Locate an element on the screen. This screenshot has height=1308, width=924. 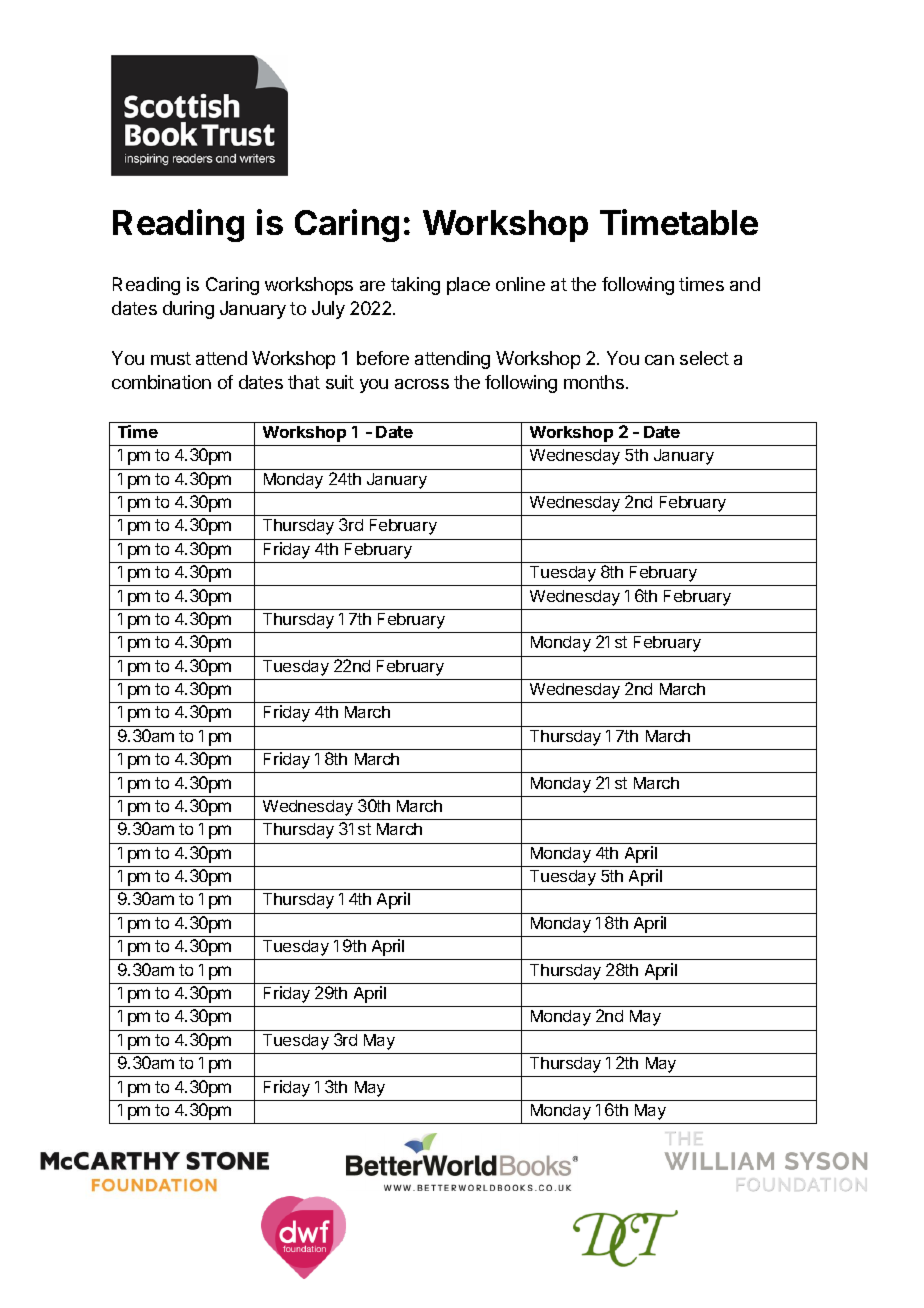
combination is located at coordinates (161, 382).
